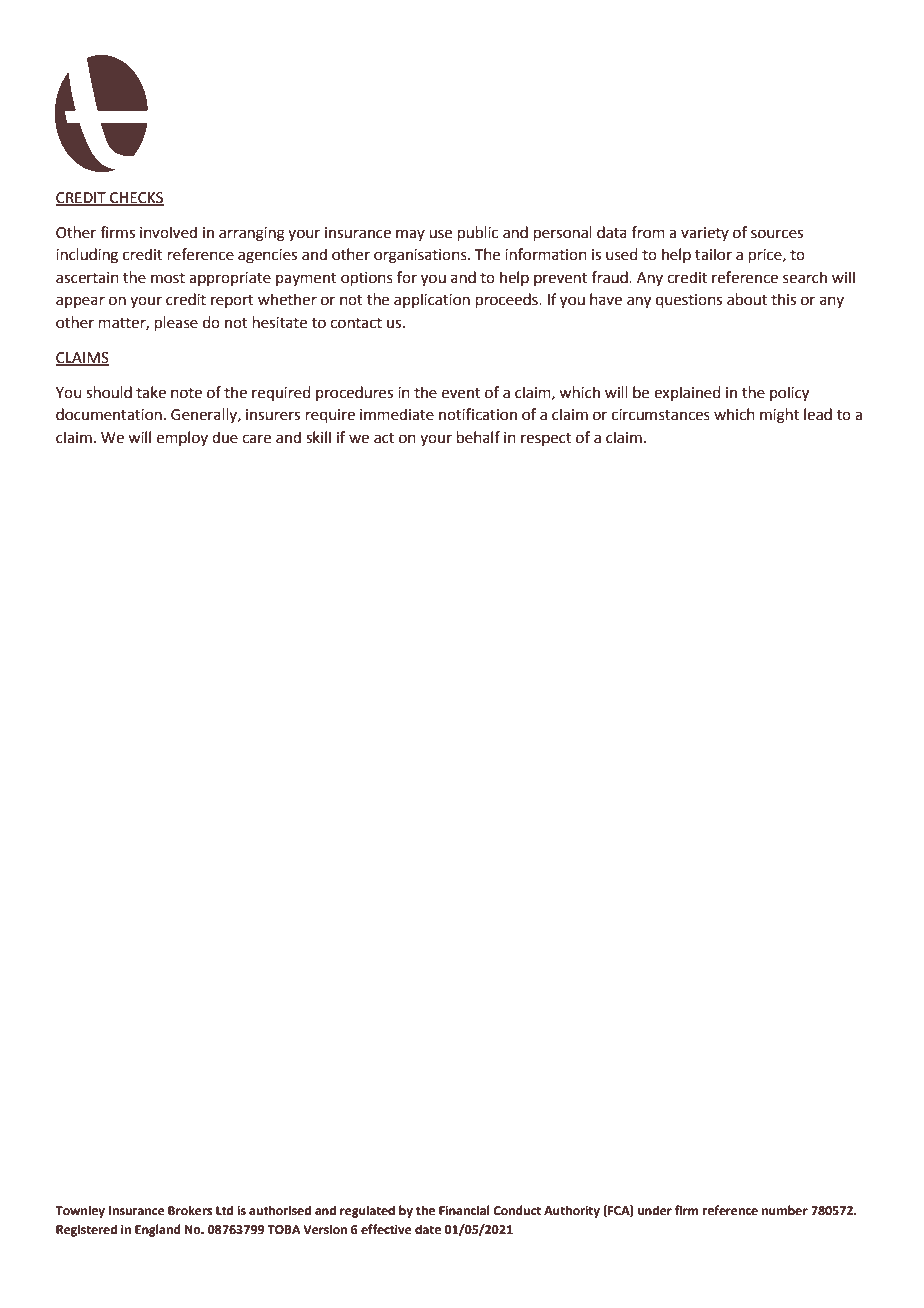 This page has width=924, height=1308. What do you see at coordinates (655, 1210) in the page?
I see `under` at bounding box center [655, 1210].
